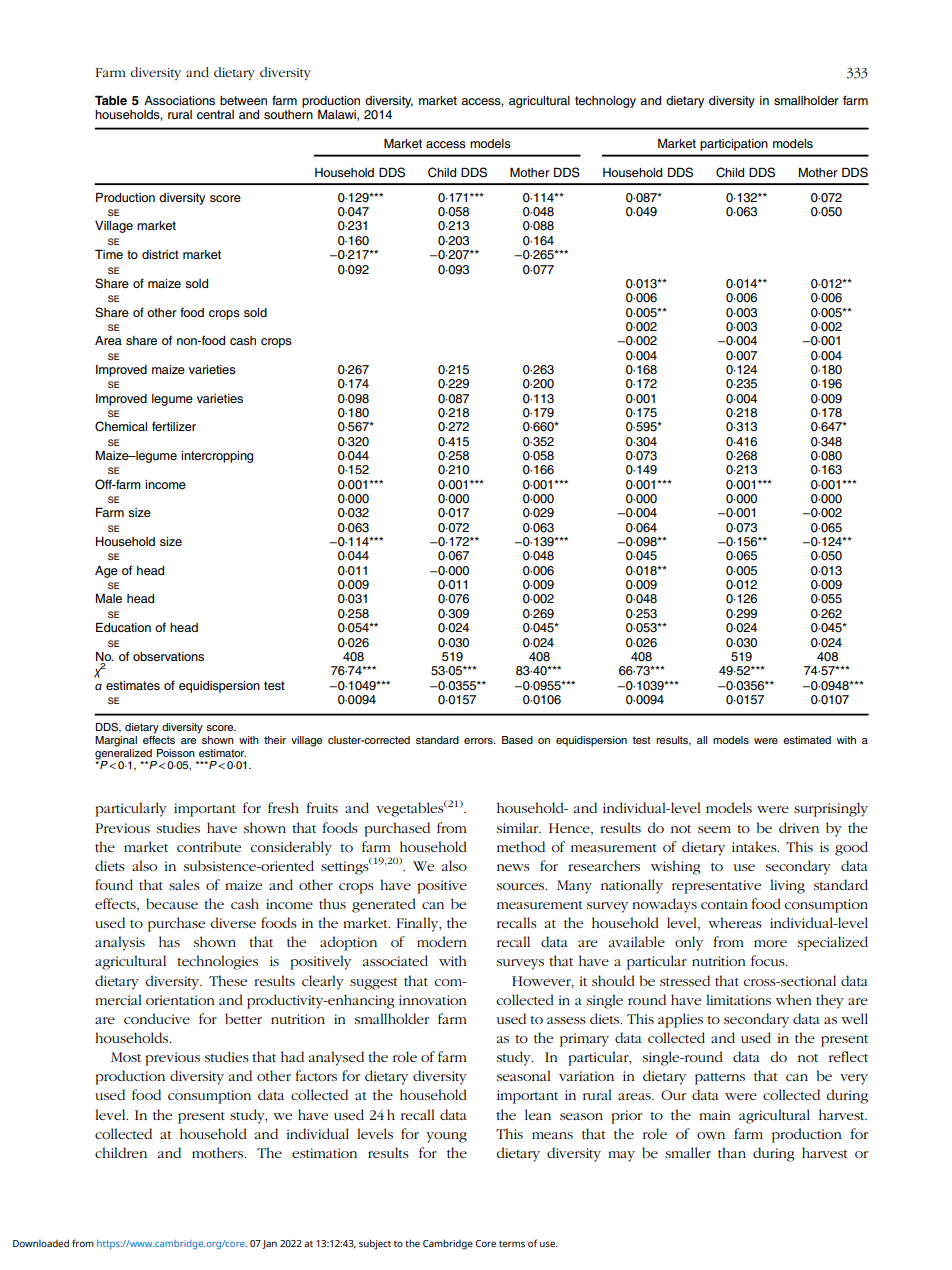  I want to click on Associations, so click(179, 100).
